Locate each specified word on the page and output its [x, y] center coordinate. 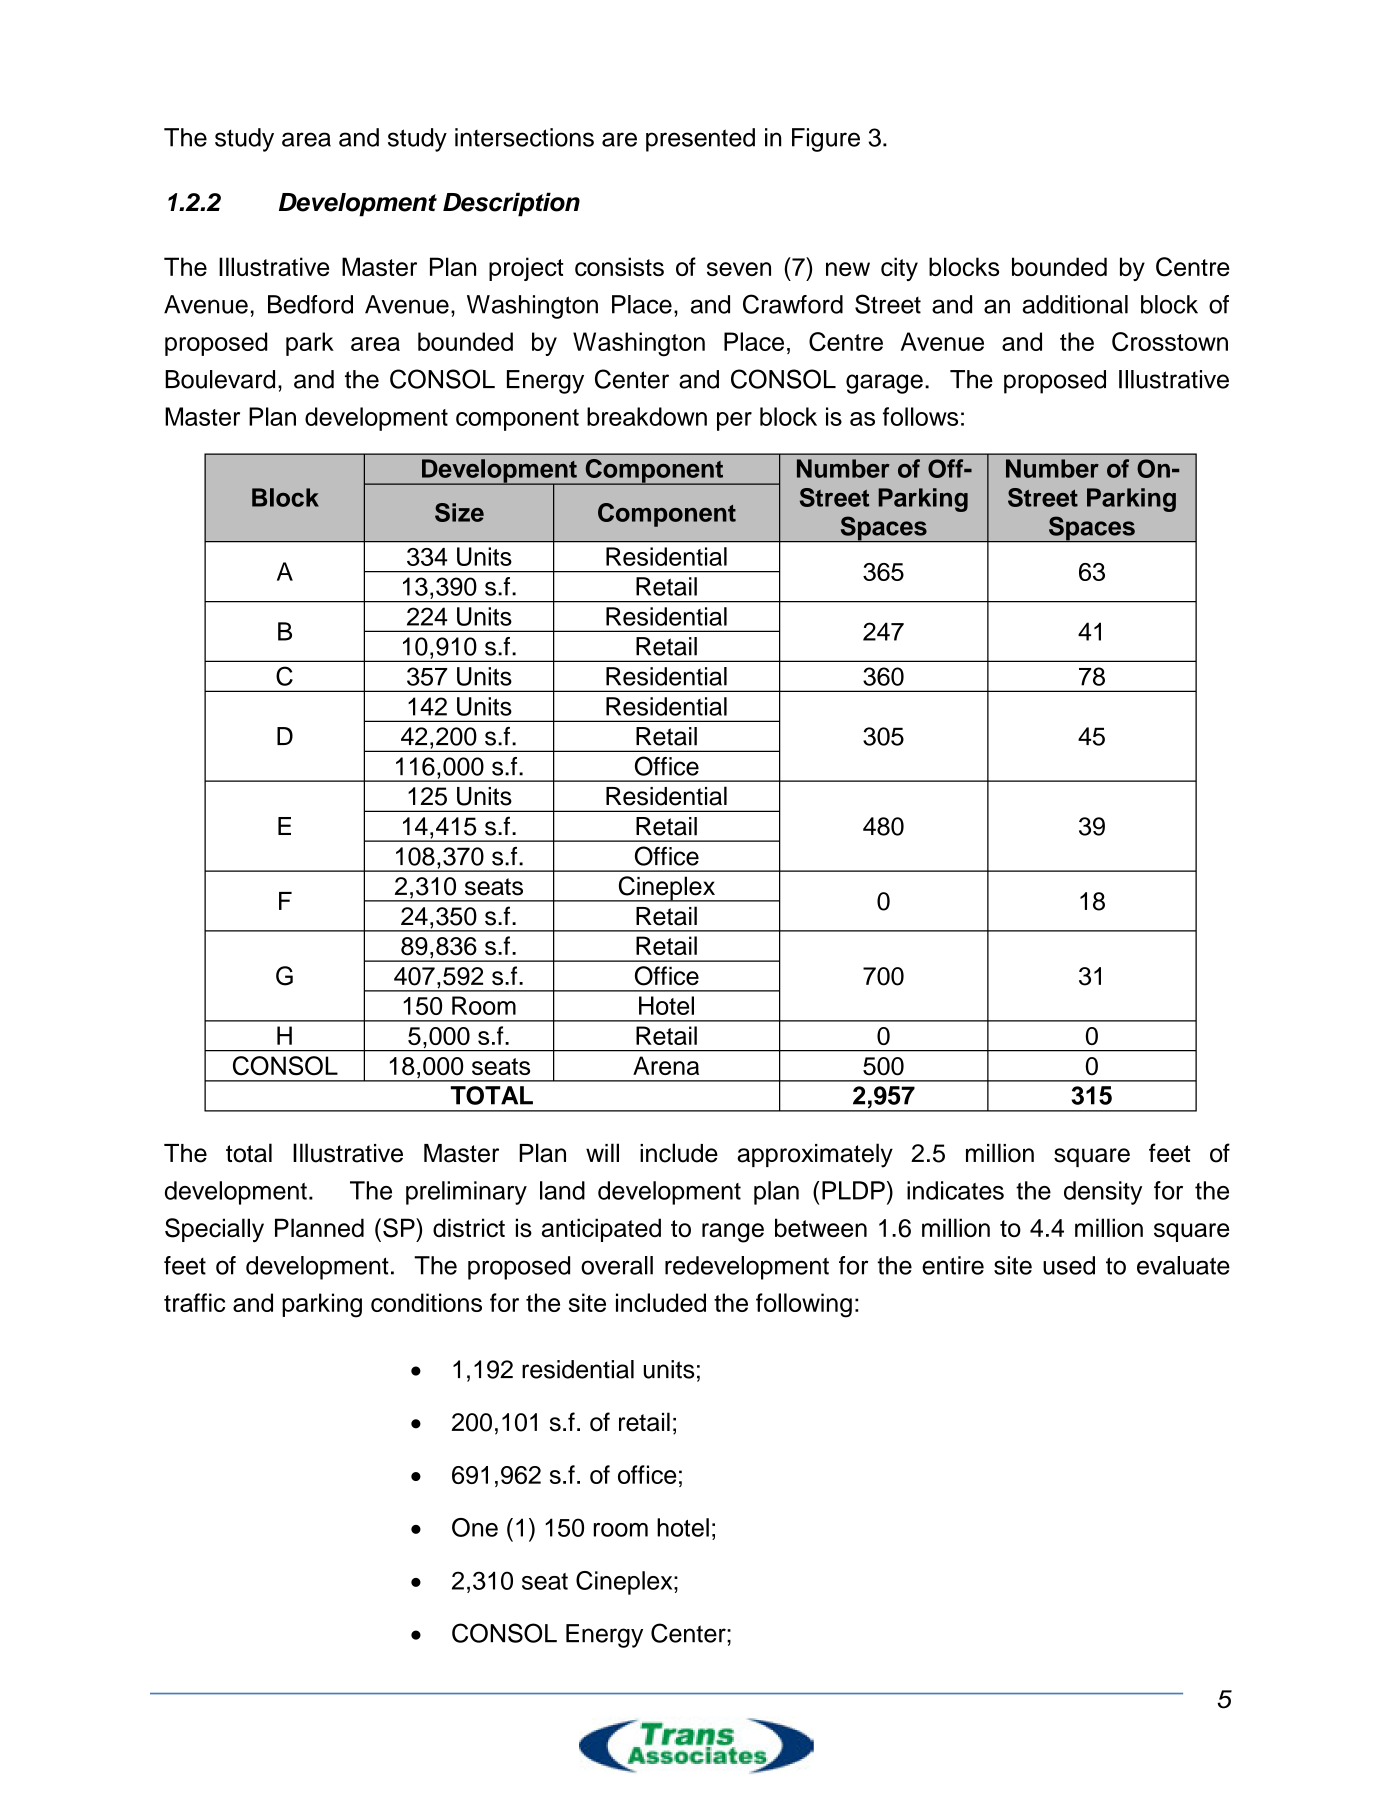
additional [1075, 304]
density [1103, 1193]
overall [617, 1265]
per [734, 421]
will [602, 1152]
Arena [666, 1065]
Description [511, 204]
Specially [214, 1230]
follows [920, 416]
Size [459, 512]
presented [700, 140]
